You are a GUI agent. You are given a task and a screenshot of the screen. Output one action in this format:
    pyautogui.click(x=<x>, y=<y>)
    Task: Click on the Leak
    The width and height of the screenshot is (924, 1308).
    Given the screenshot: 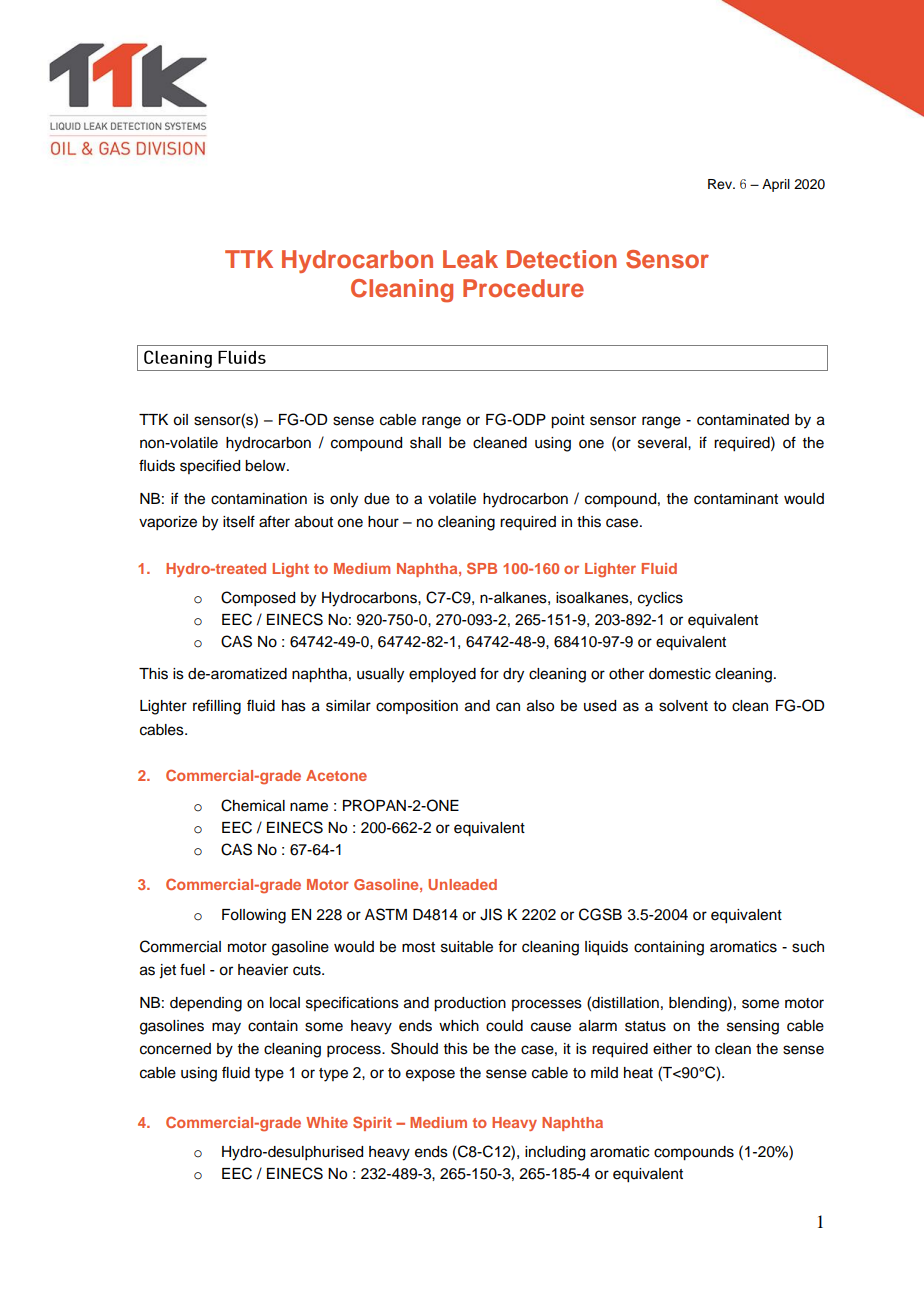 What is the action you would take?
    pyautogui.click(x=470, y=259)
